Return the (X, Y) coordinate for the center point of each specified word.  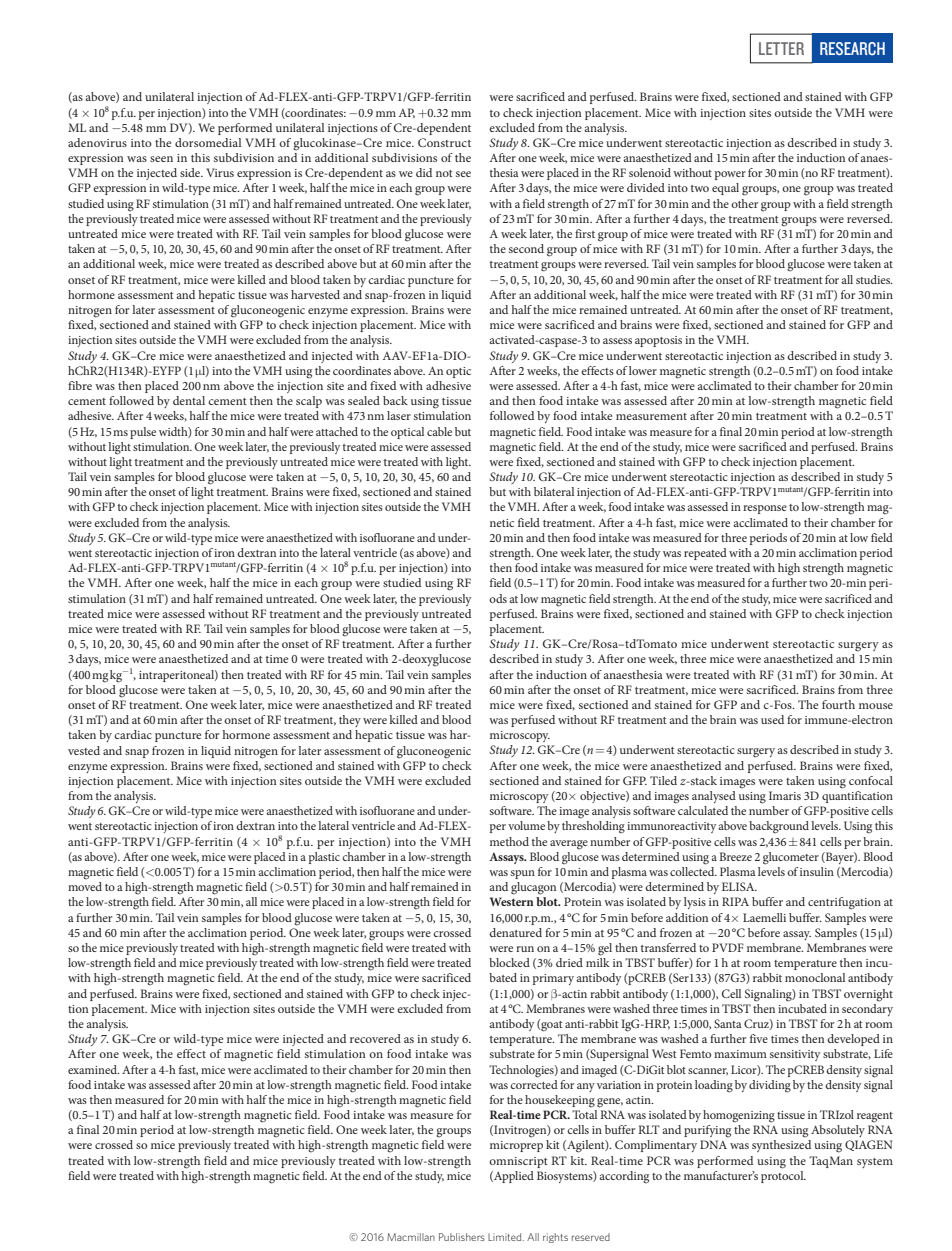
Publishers (462, 1237)
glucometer (791, 858)
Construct (444, 142)
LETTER (781, 48)
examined (93, 1069)
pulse (143, 433)
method (509, 841)
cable (439, 431)
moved (85, 886)
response (765, 509)
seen (161, 159)
